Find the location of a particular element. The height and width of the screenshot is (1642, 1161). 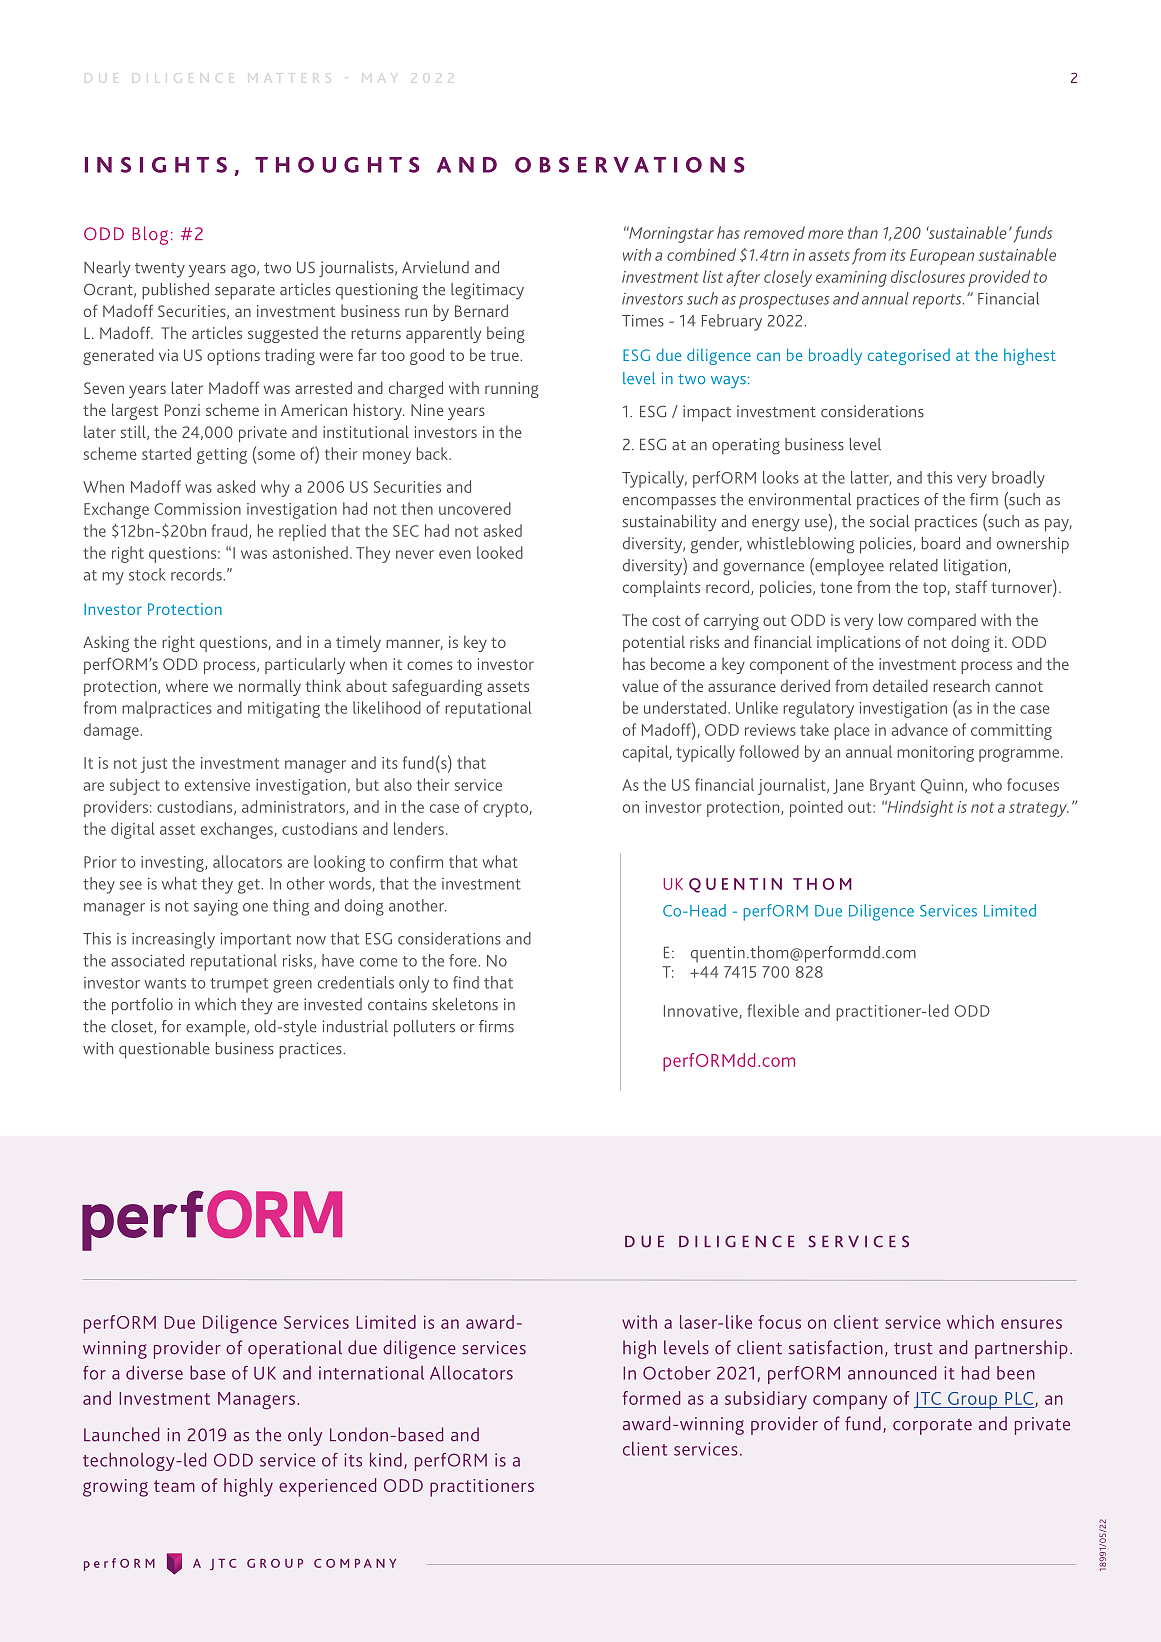

crypto is located at coordinates (506, 809).
